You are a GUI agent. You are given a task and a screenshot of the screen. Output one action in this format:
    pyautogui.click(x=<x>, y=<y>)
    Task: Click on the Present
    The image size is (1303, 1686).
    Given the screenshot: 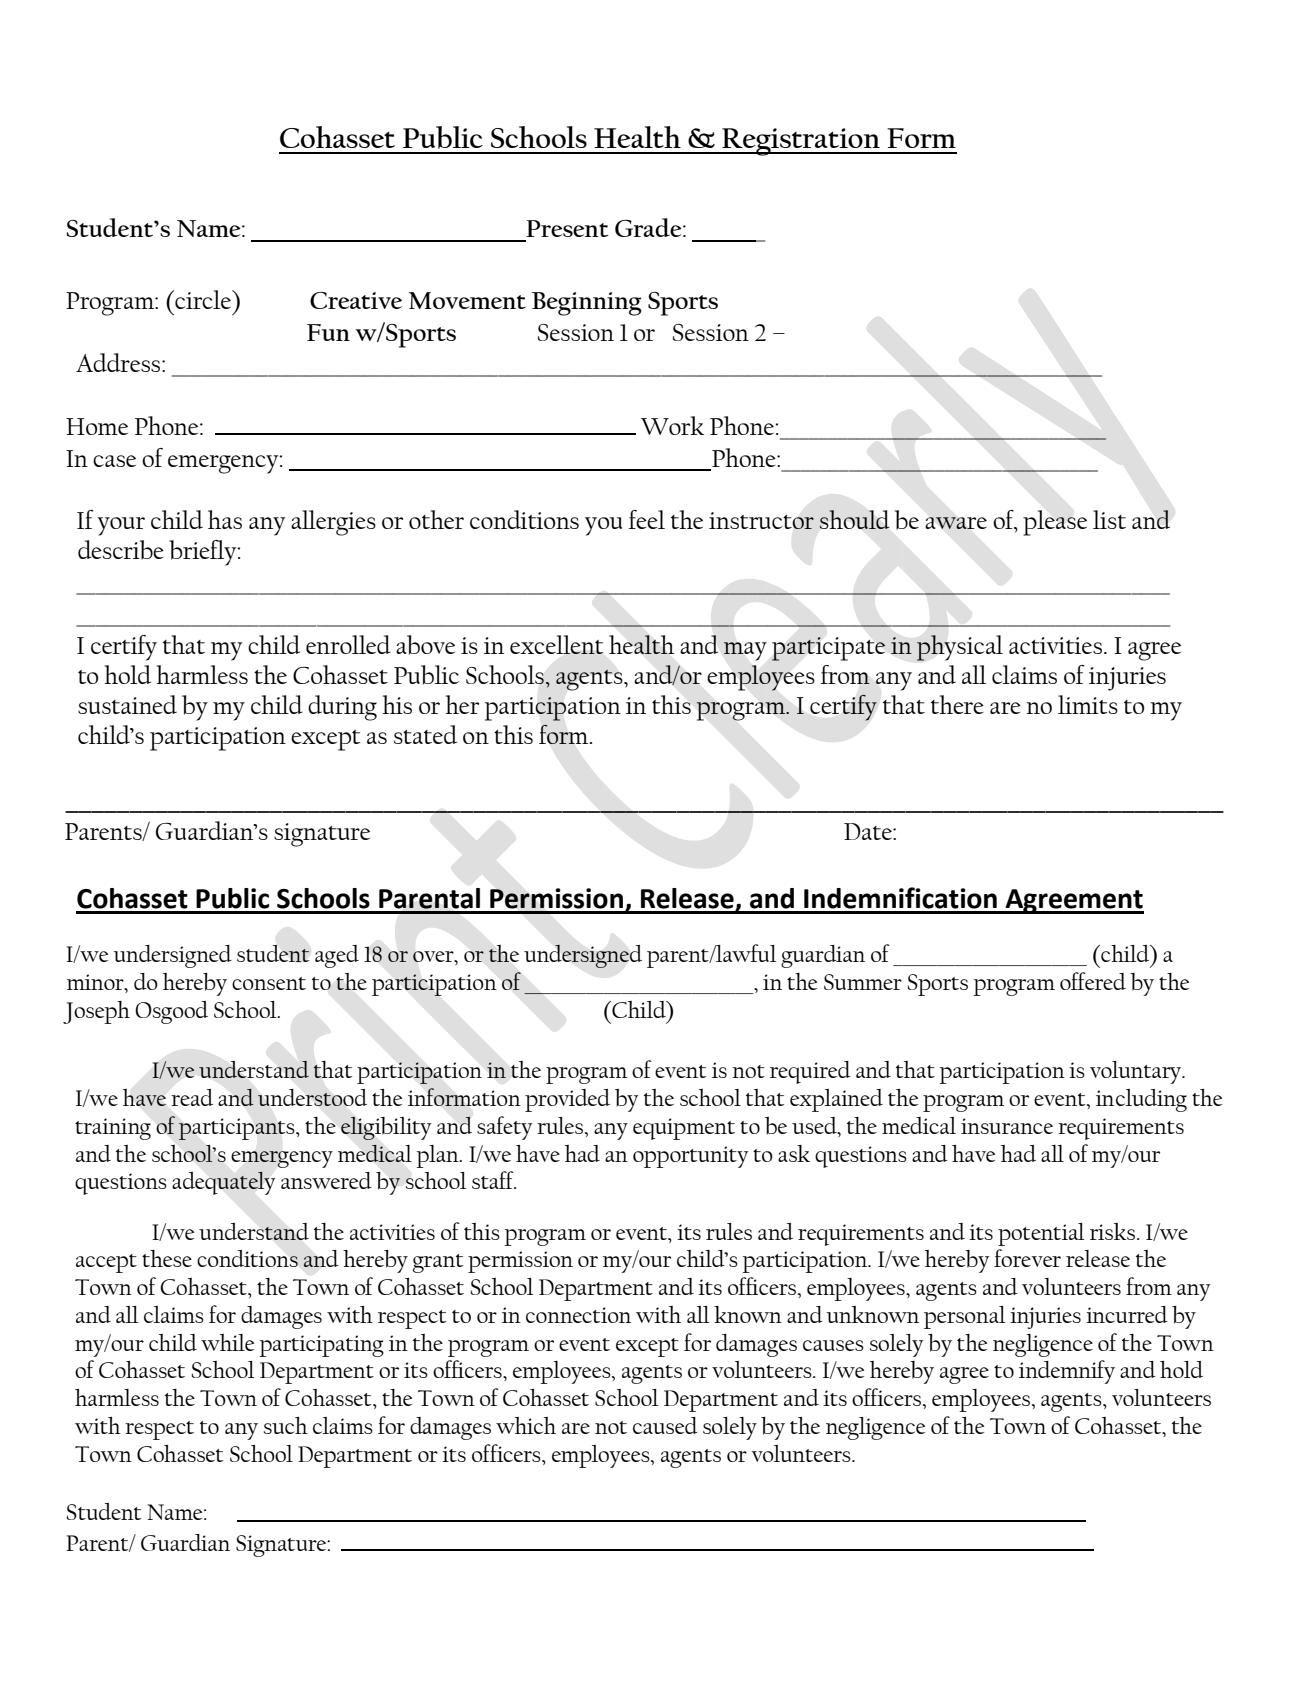 What is the action you would take?
    pyautogui.click(x=567, y=228)
